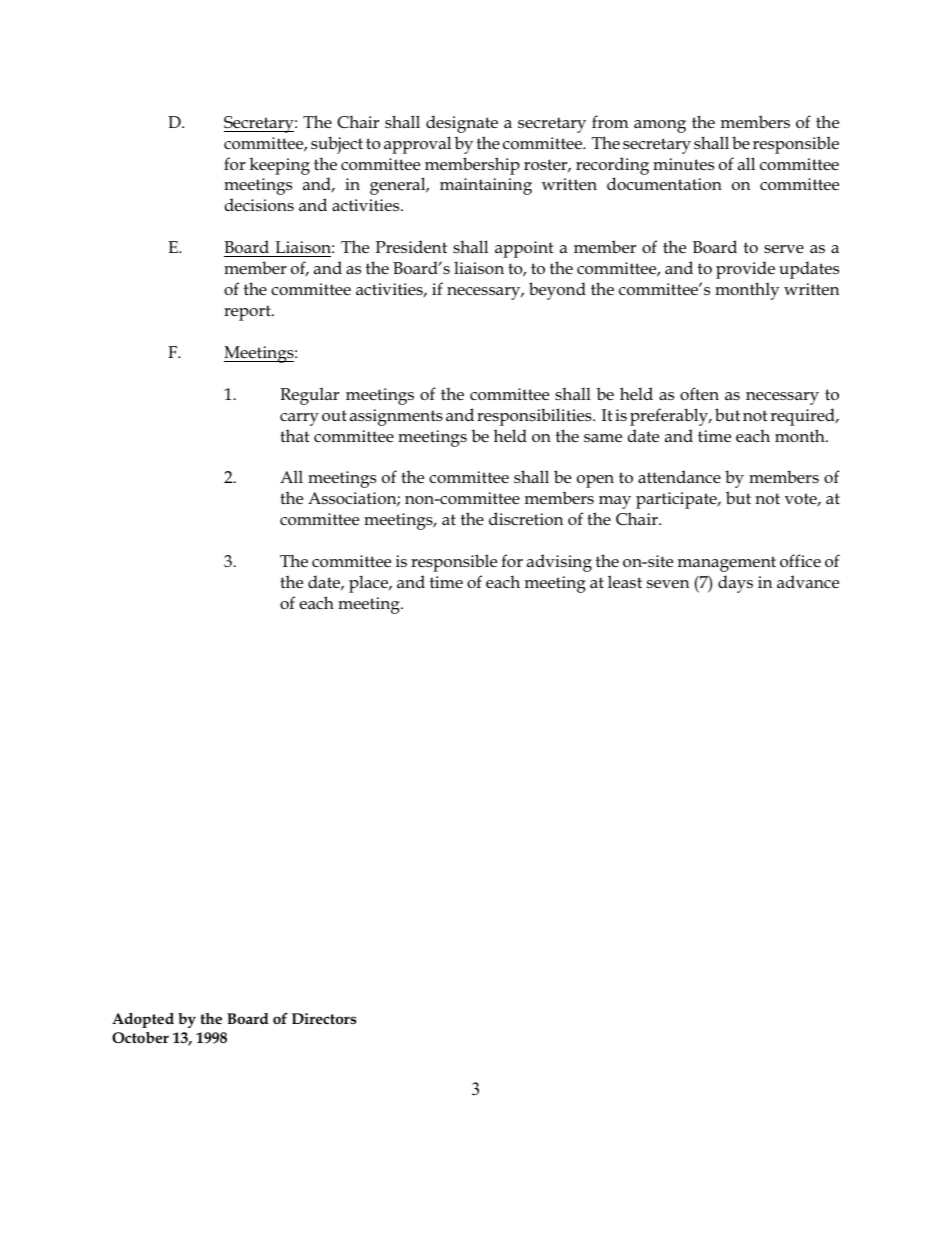 The height and width of the image is (1233, 952). Describe the element at coordinates (324, 1018) in the image. I see `Directors` at that location.
